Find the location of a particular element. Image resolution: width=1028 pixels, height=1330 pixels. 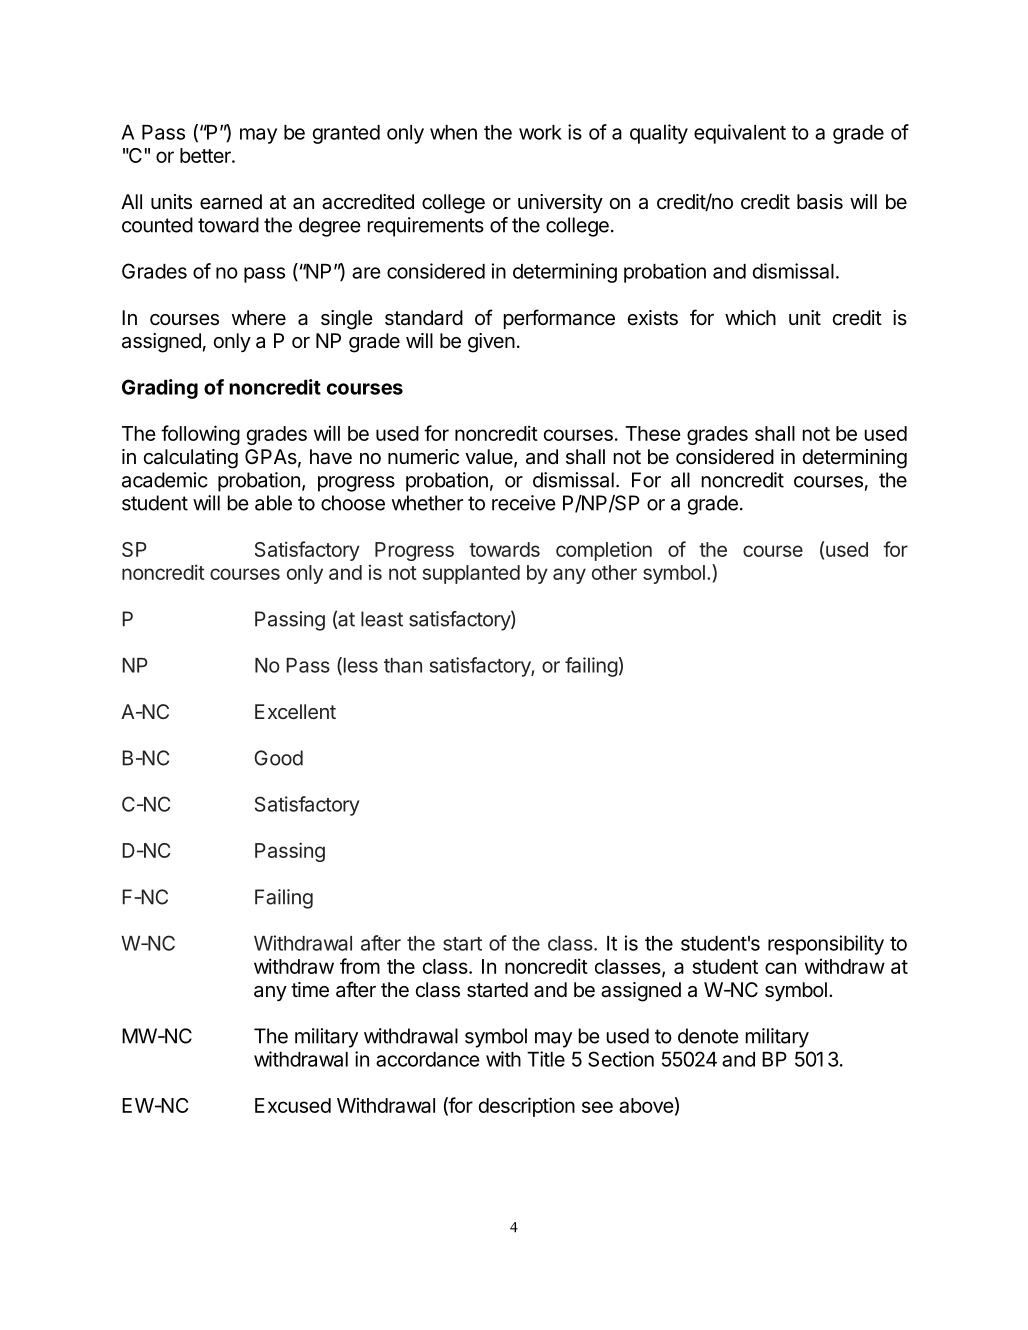

other is located at coordinates (614, 572).
